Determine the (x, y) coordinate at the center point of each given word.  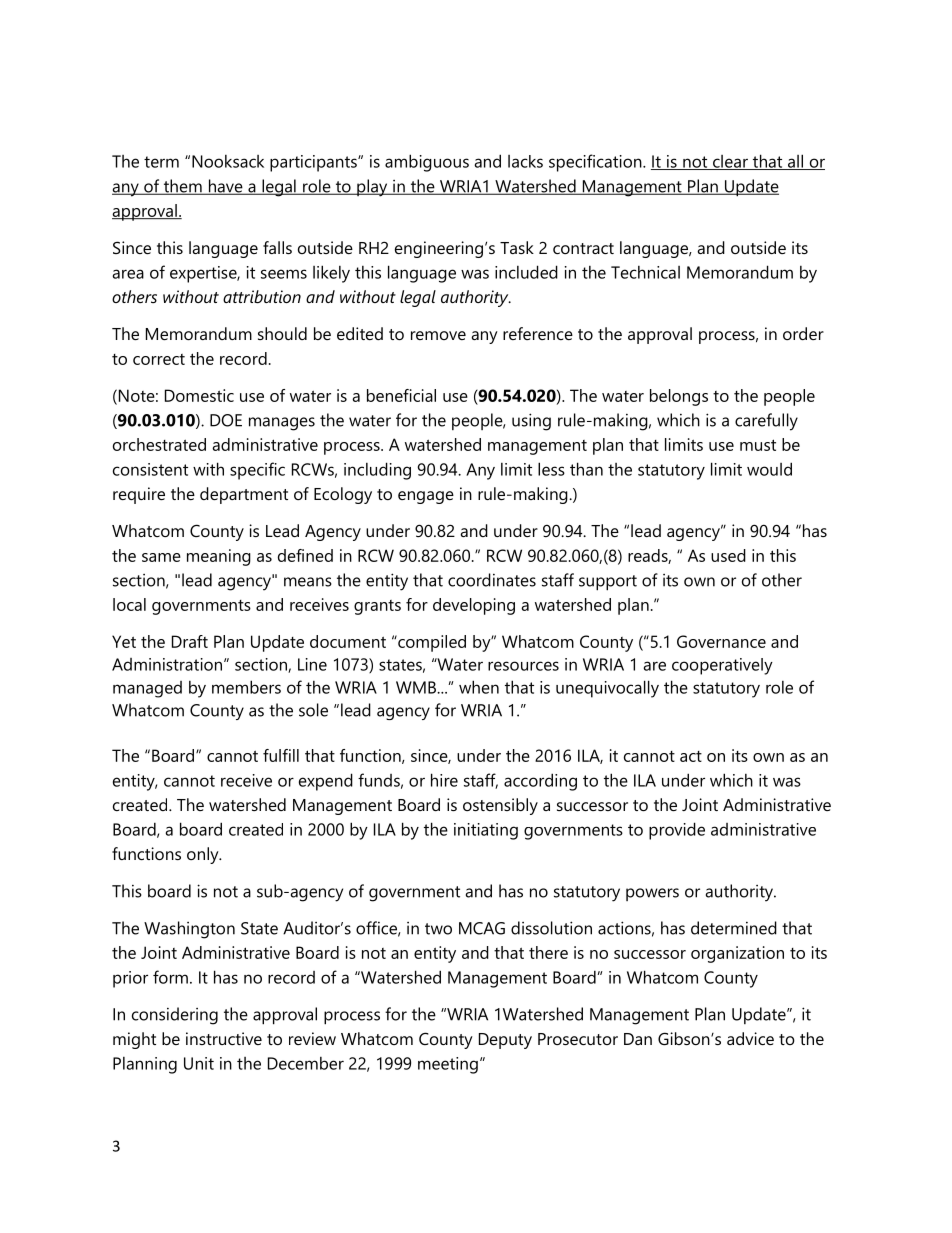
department (244, 495)
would (769, 469)
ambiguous (427, 163)
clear (730, 162)
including (377, 471)
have (225, 187)
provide (677, 831)
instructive (224, 1038)
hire (444, 780)
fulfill (281, 755)
